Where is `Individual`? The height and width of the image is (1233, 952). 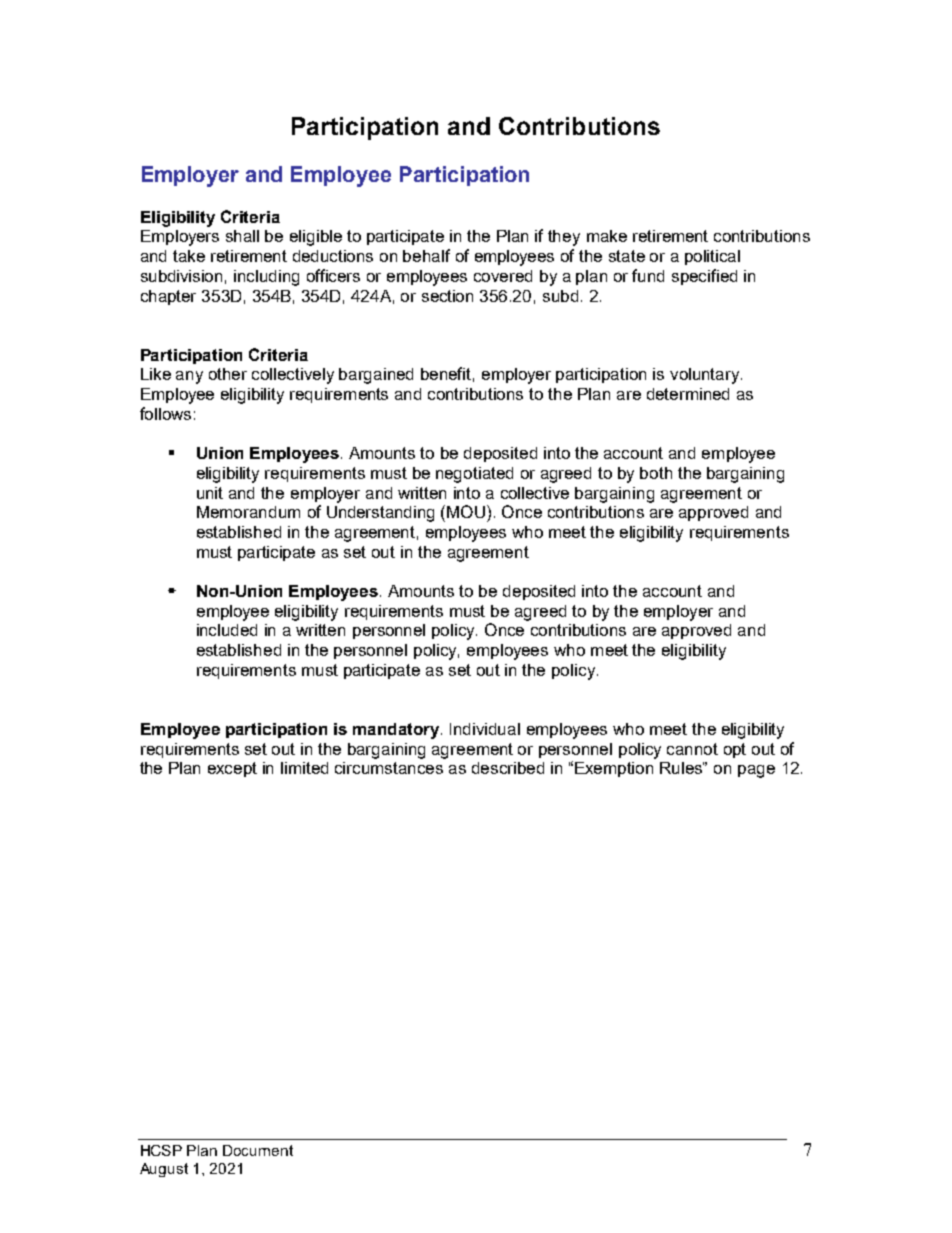
Individual is located at coordinates (485, 729).
